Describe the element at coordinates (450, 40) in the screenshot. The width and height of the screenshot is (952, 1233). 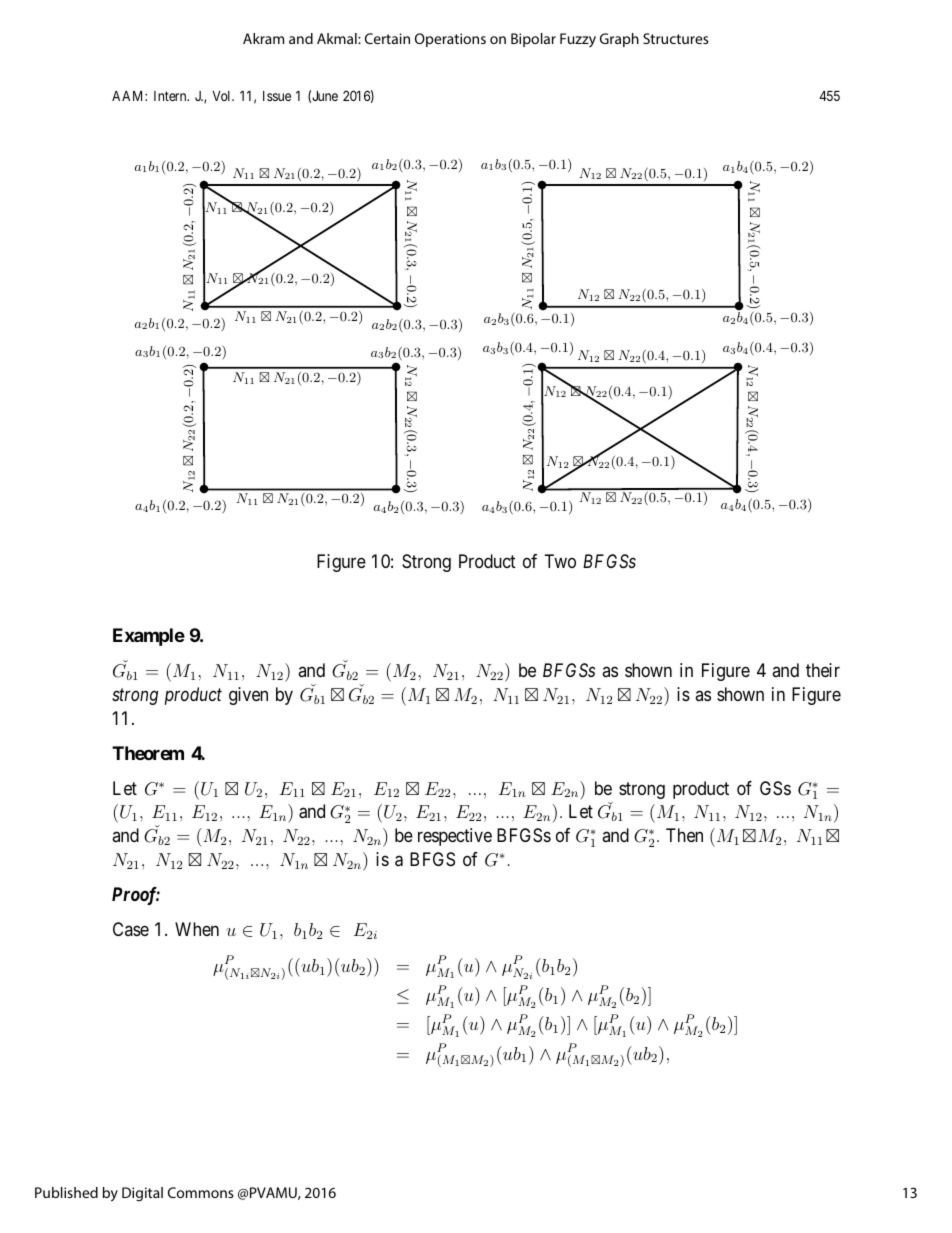
I see `Operations` at that location.
